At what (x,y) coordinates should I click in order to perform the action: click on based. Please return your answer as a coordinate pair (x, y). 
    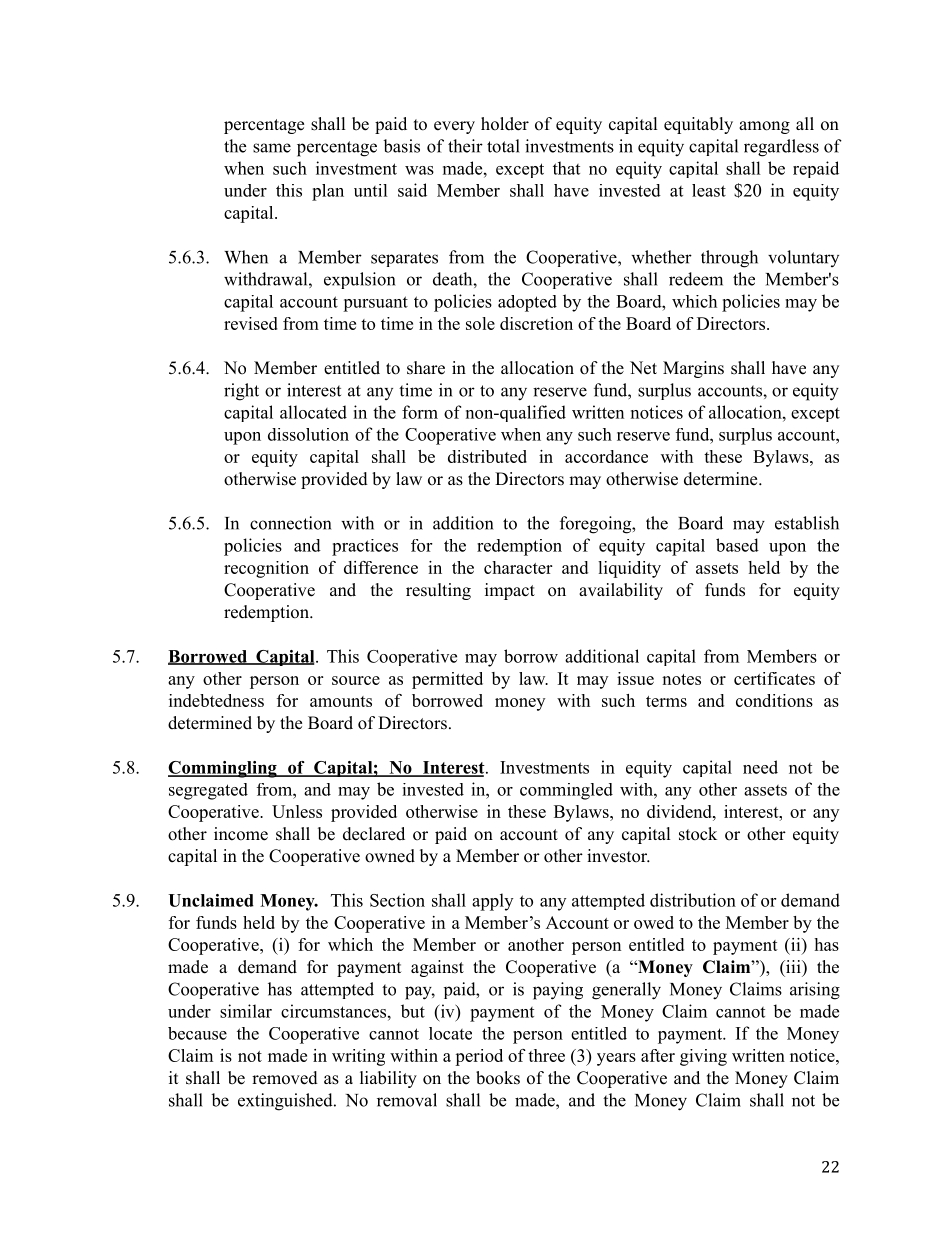
    Looking at the image, I should click on (737, 545).
